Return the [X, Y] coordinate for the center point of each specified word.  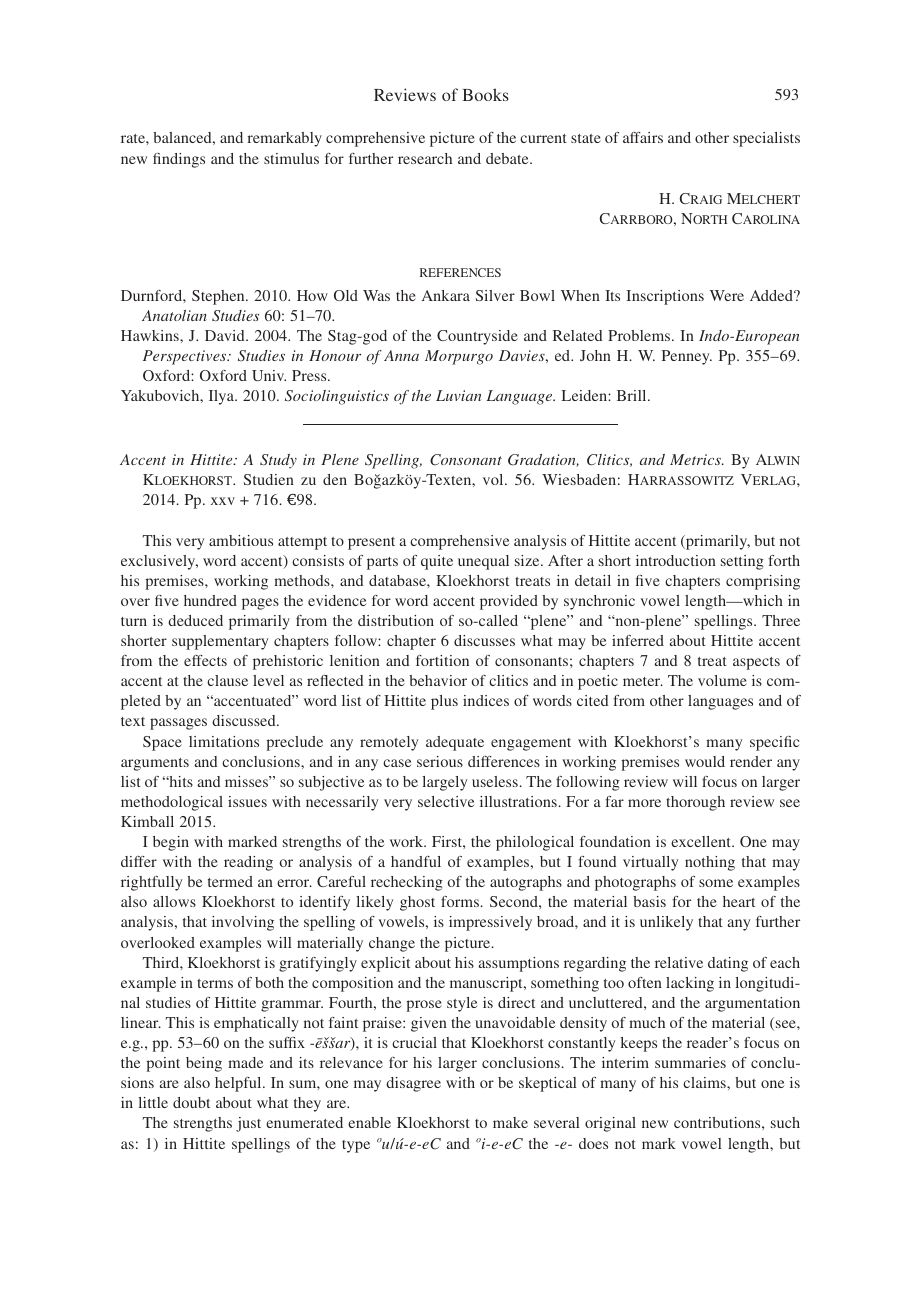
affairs [643, 137]
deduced [195, 620]
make [510, 1122]
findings [179, 160]
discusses [484, 640]
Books [485, 94]
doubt [191, 1102]
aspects [756, 663]
